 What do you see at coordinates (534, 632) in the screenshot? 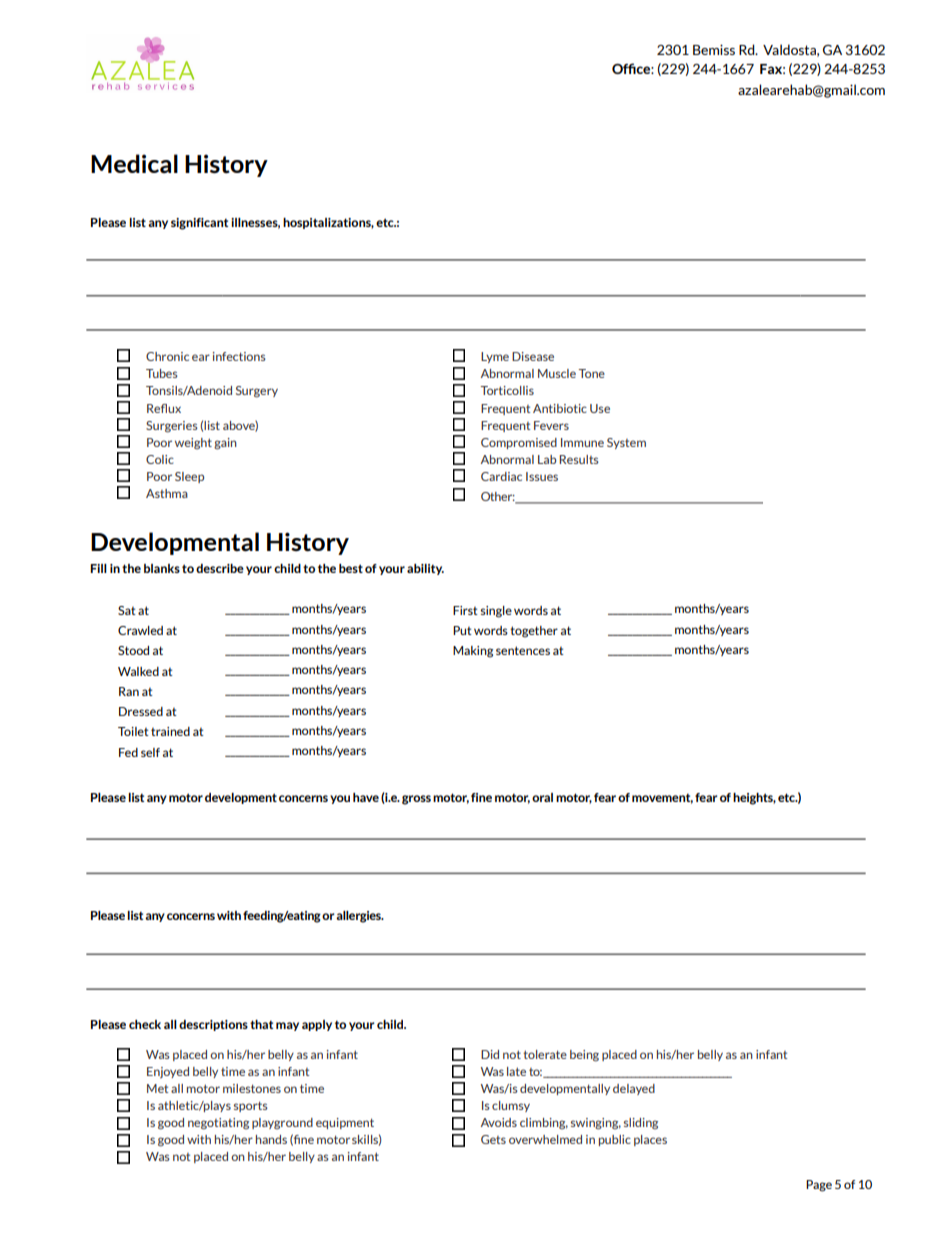
I see `together` at bounding box center [534, 632].
